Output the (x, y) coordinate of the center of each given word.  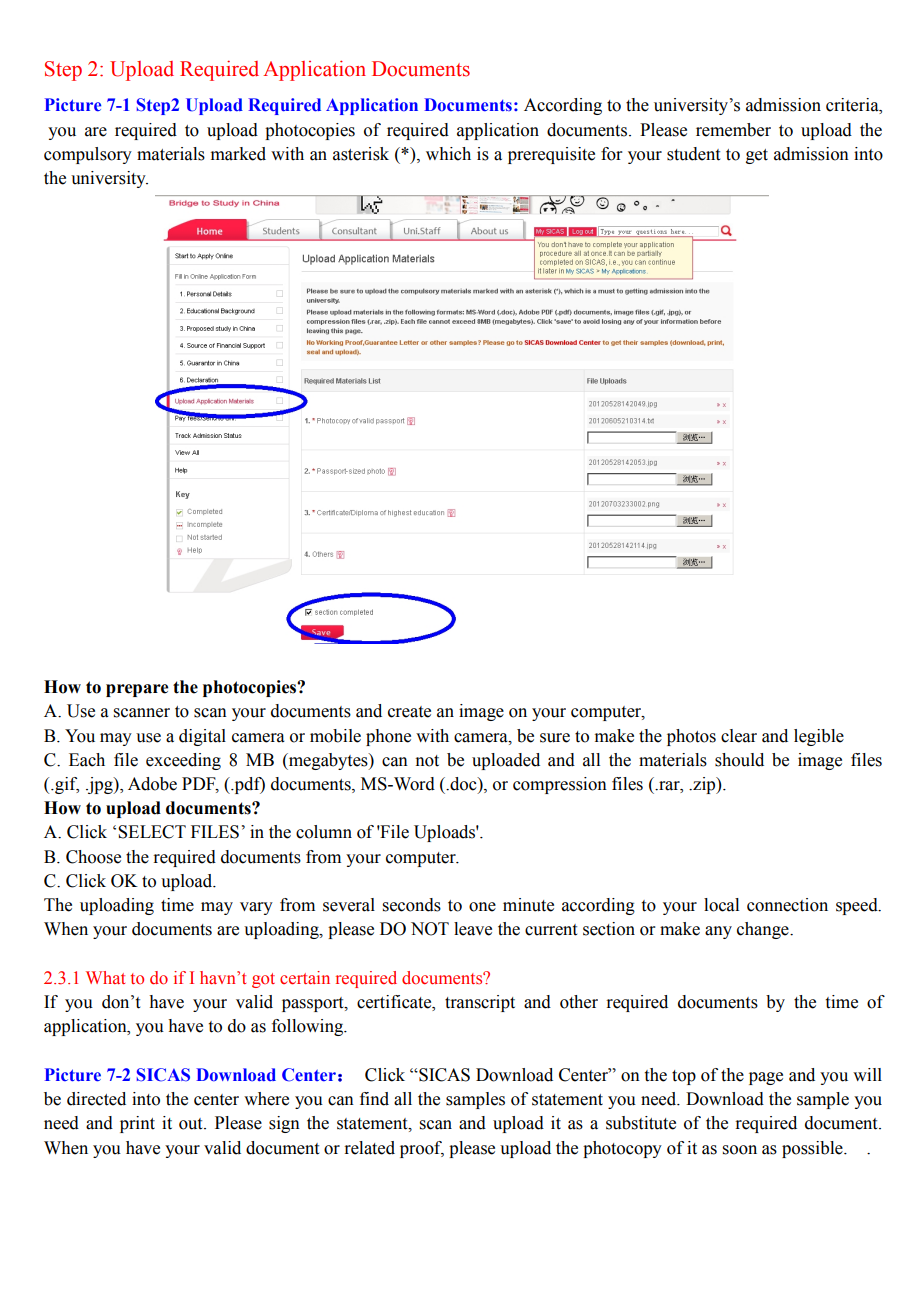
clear (739, 736)
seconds (412, 905)
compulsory (88, 155)
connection (787, 905)
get (757, 156)
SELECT (152, 832)
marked (238, 154)
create (409, 712)
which (448, 154)
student (693, 154)
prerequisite (551, 155)
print (137, 1124)
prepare (137, 690)
